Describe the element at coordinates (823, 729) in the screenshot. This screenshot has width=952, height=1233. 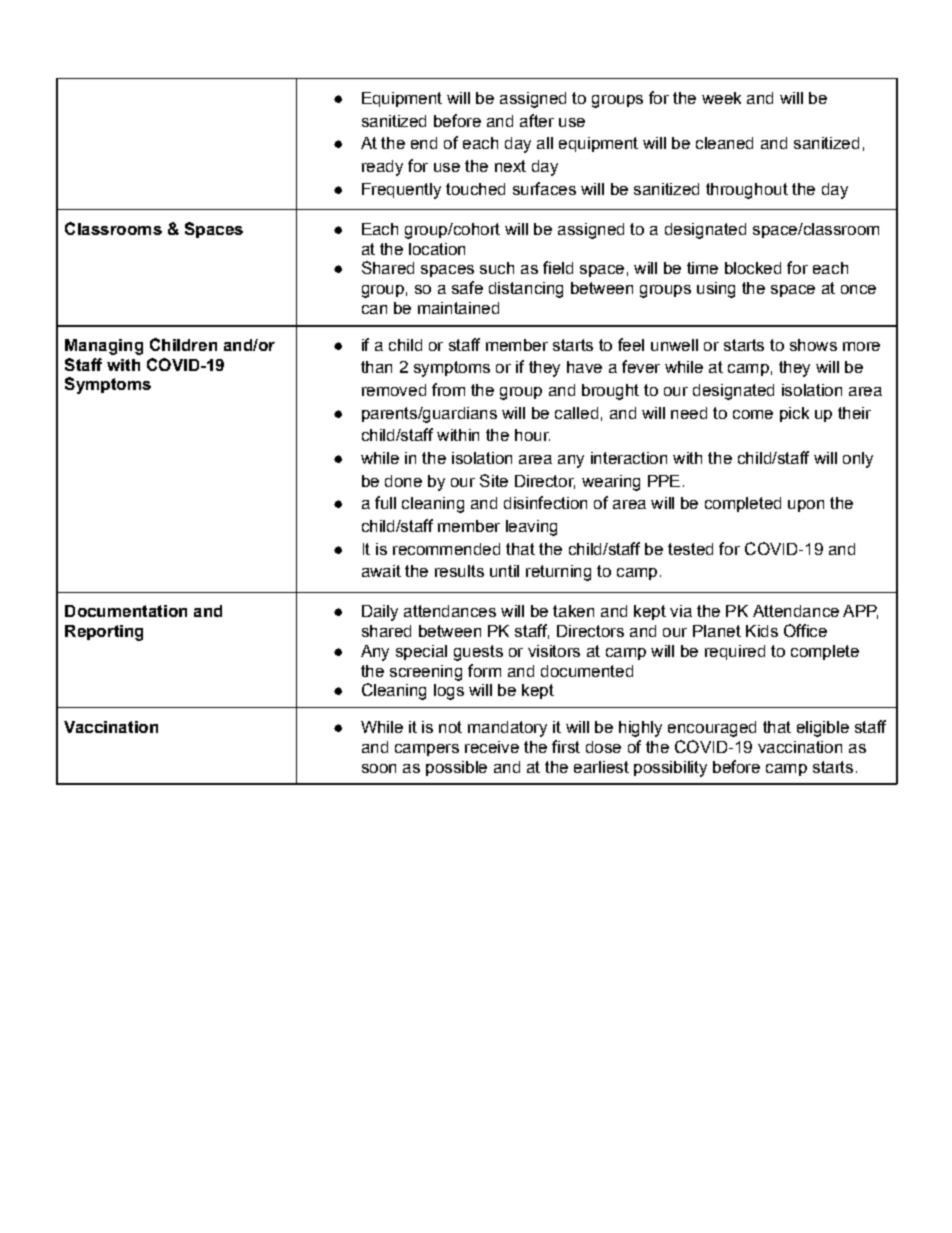
I see `eligible` at that location.
